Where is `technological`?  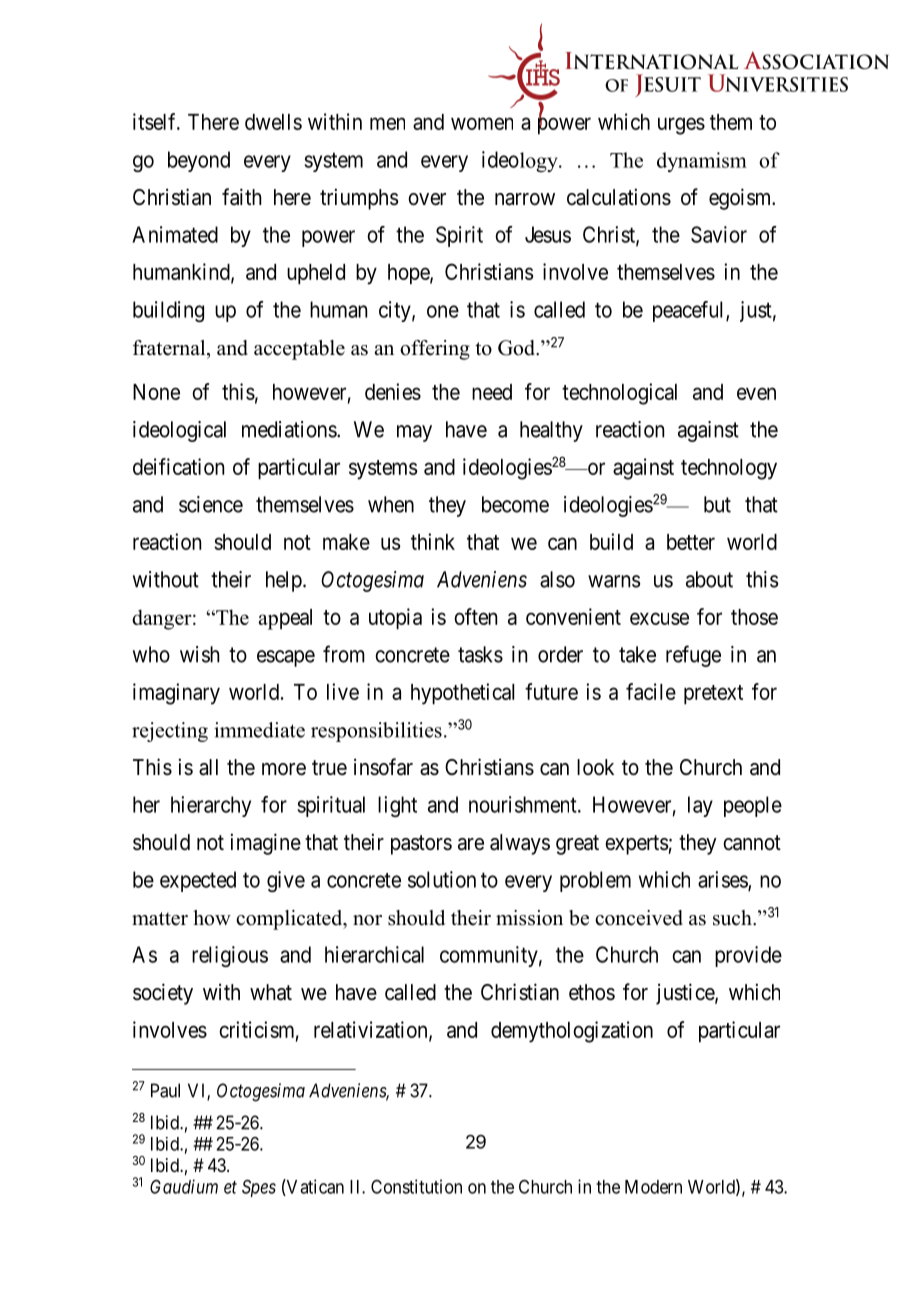 technological is located at coordinates (619, 394).
